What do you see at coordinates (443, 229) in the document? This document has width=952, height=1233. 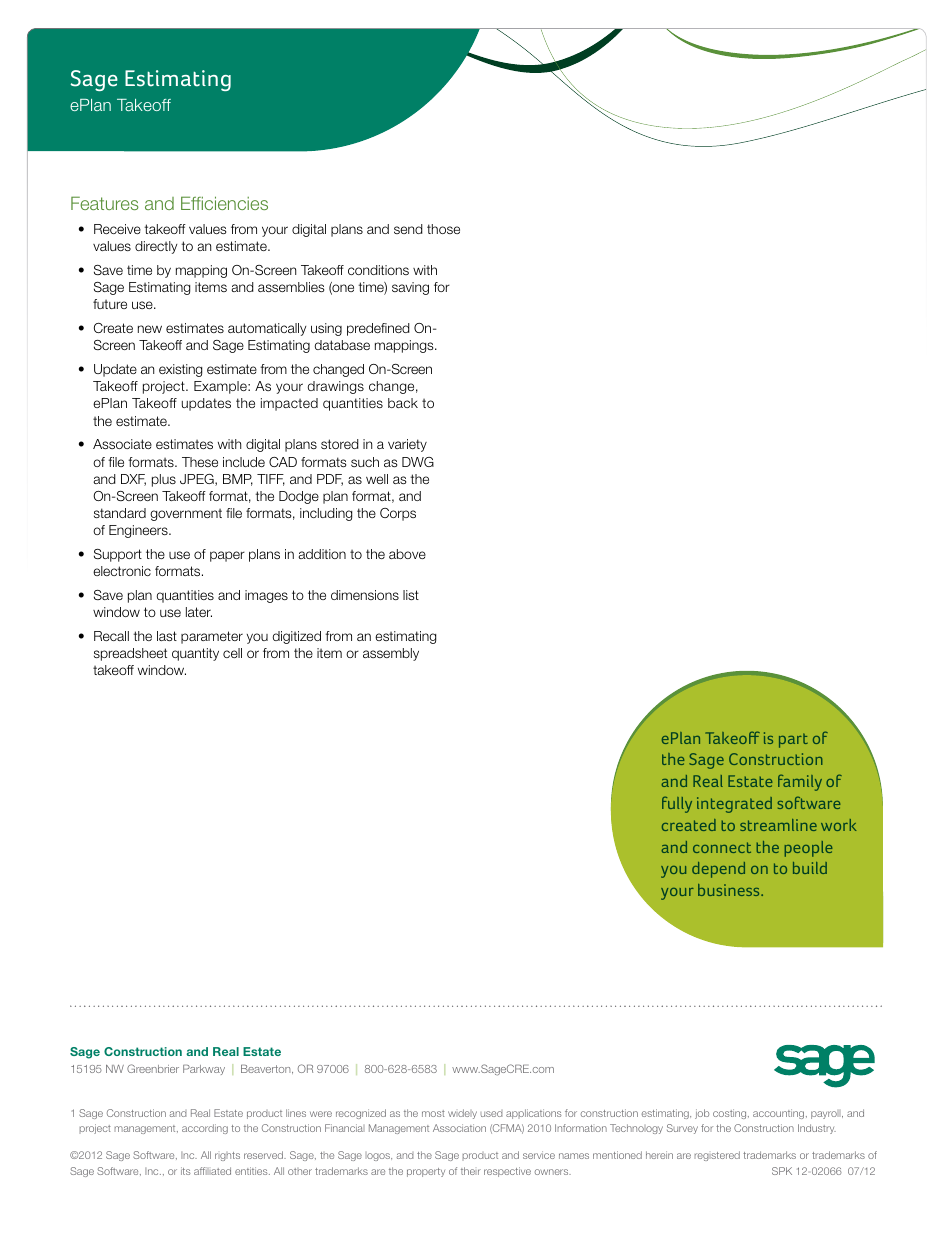 I see `those` at bounding box center [443, 229].
